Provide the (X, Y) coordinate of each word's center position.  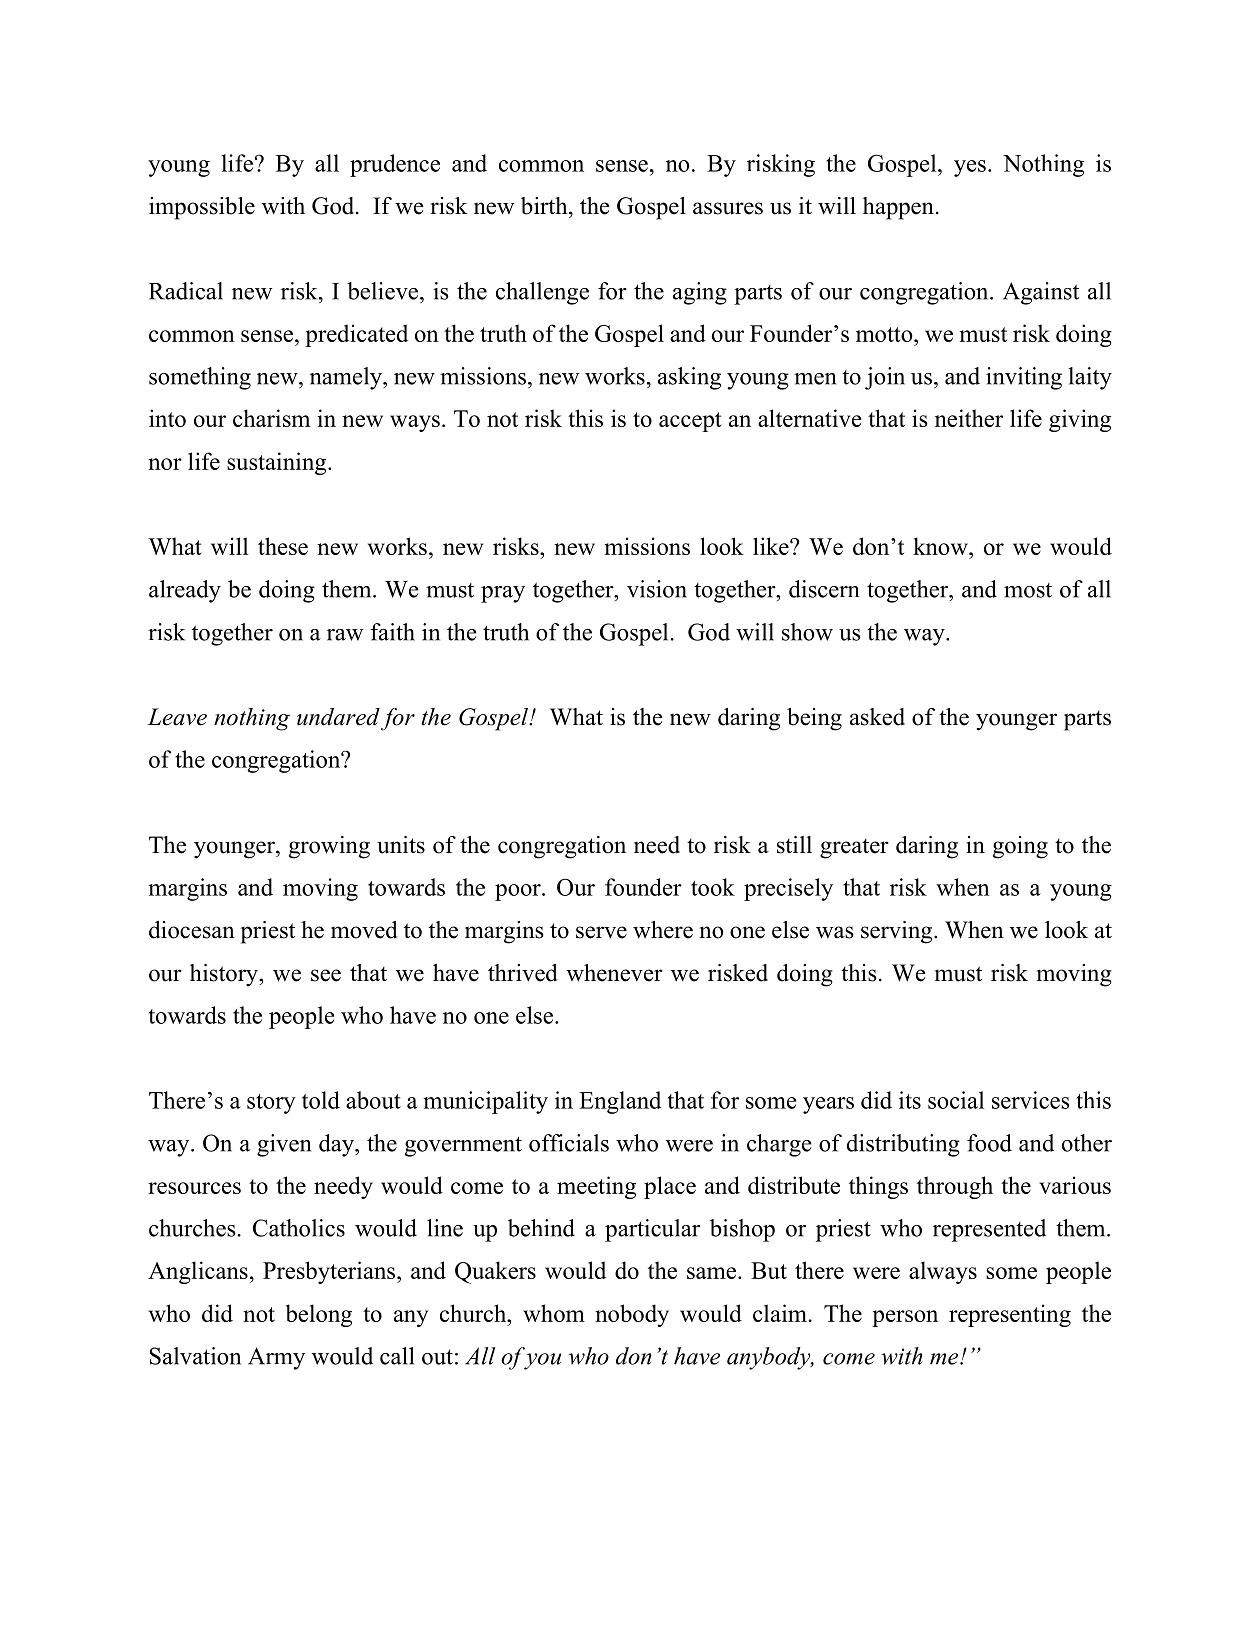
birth (545, 206)
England (620, 1102)
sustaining (278, 463)
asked (877, 717)
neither (969, 418)
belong (319, 1315)
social (956, 1100)
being (814, 719)
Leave (177, 717)
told (321, 1100)
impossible (202, 208)
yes (970, 168)
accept (690, 422)
